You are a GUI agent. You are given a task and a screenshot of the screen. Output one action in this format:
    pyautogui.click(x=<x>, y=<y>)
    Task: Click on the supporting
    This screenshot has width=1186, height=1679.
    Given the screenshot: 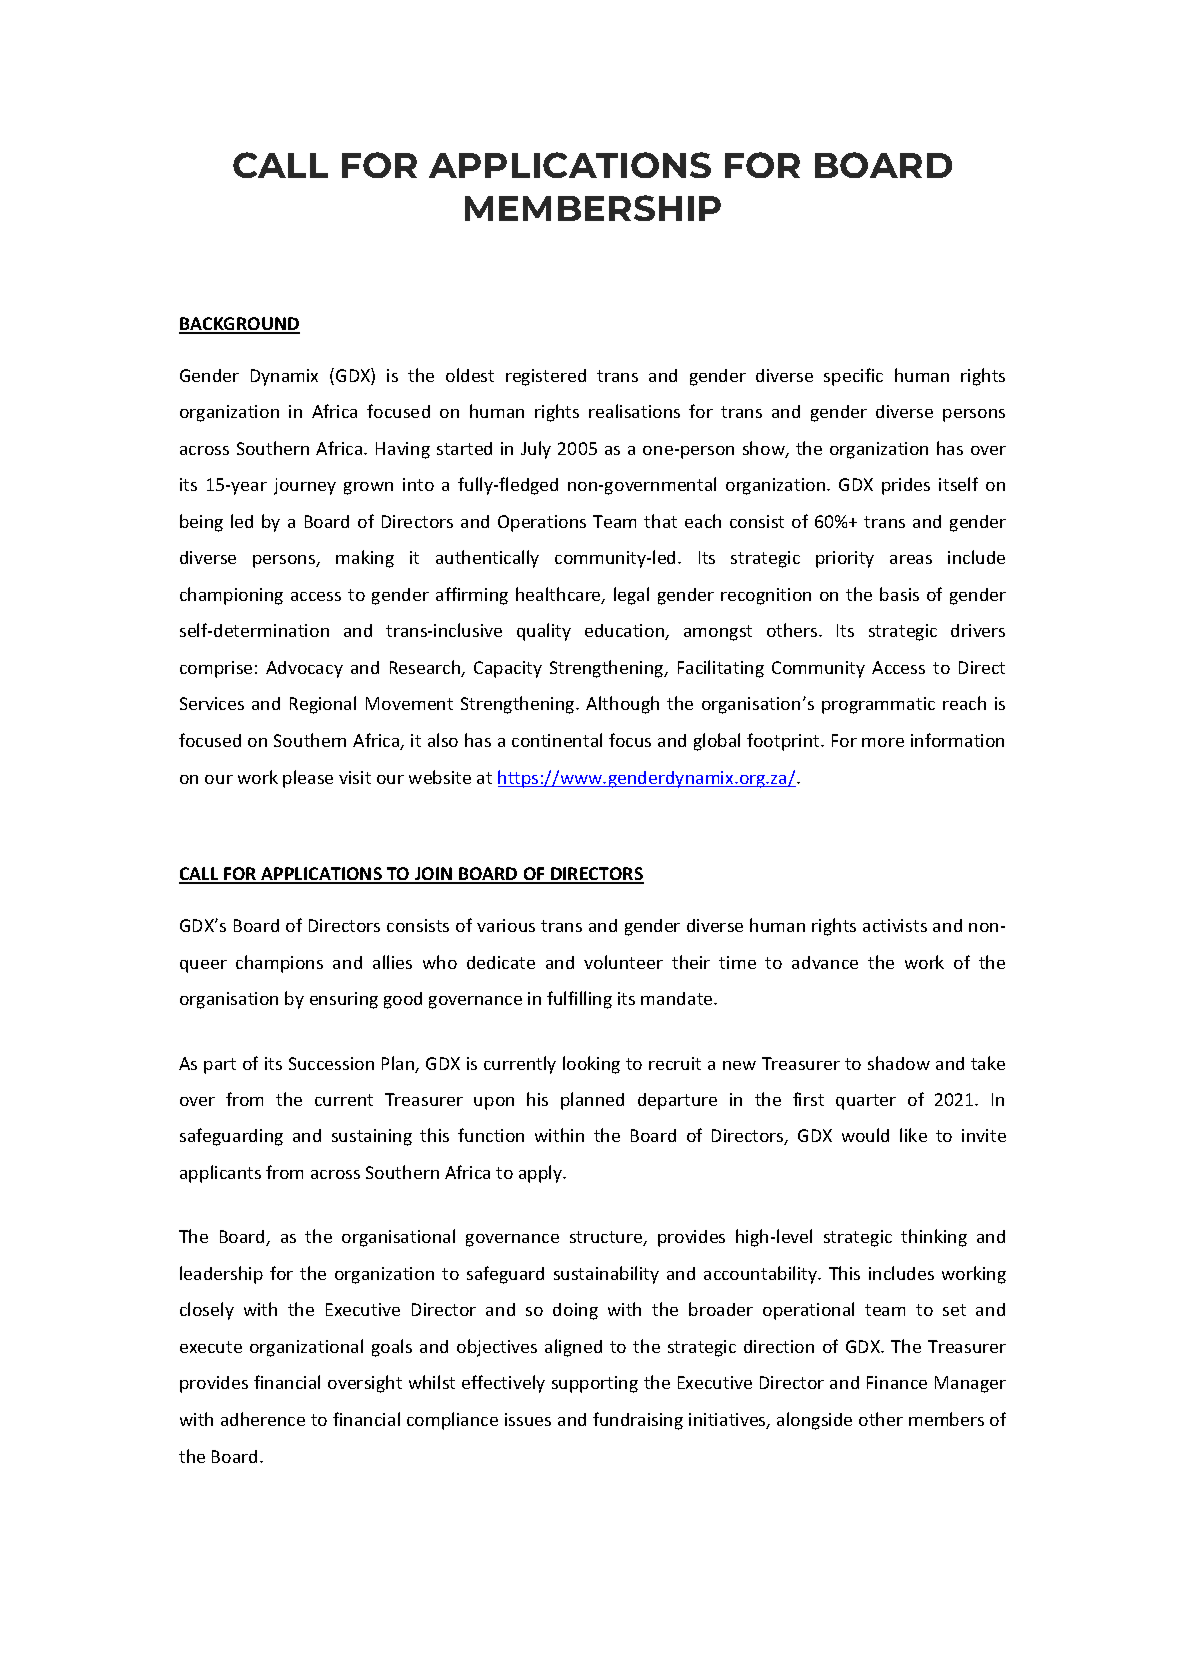 What is the action you would take?
    pyautogui.click(x=595, y=1384)
